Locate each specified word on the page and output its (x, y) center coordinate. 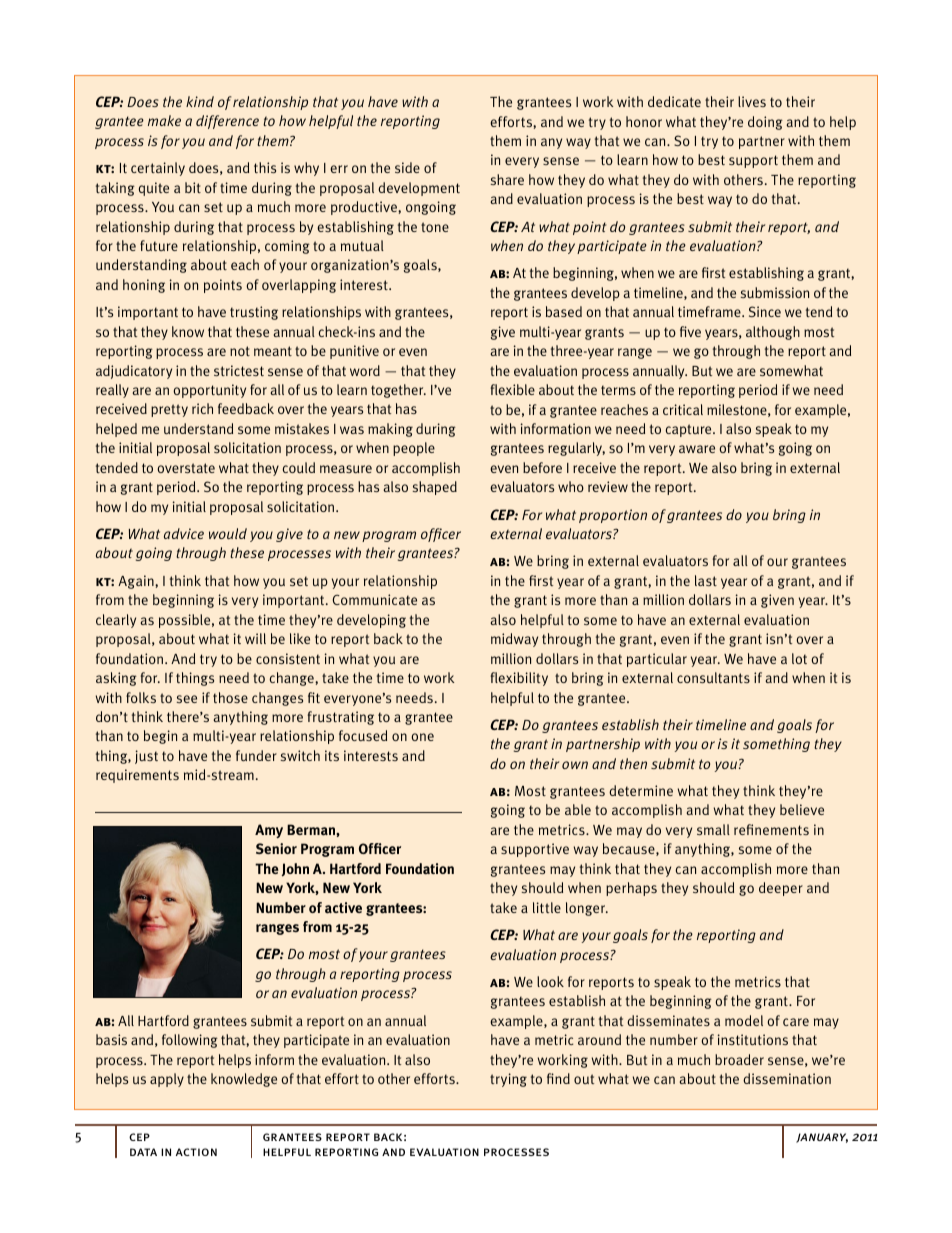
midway (514, 640)
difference (227, 122)
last (706, 580)
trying (508, 1080)
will (255, 638)
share (507, 179)
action (196, 1152)
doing (765, 123)
